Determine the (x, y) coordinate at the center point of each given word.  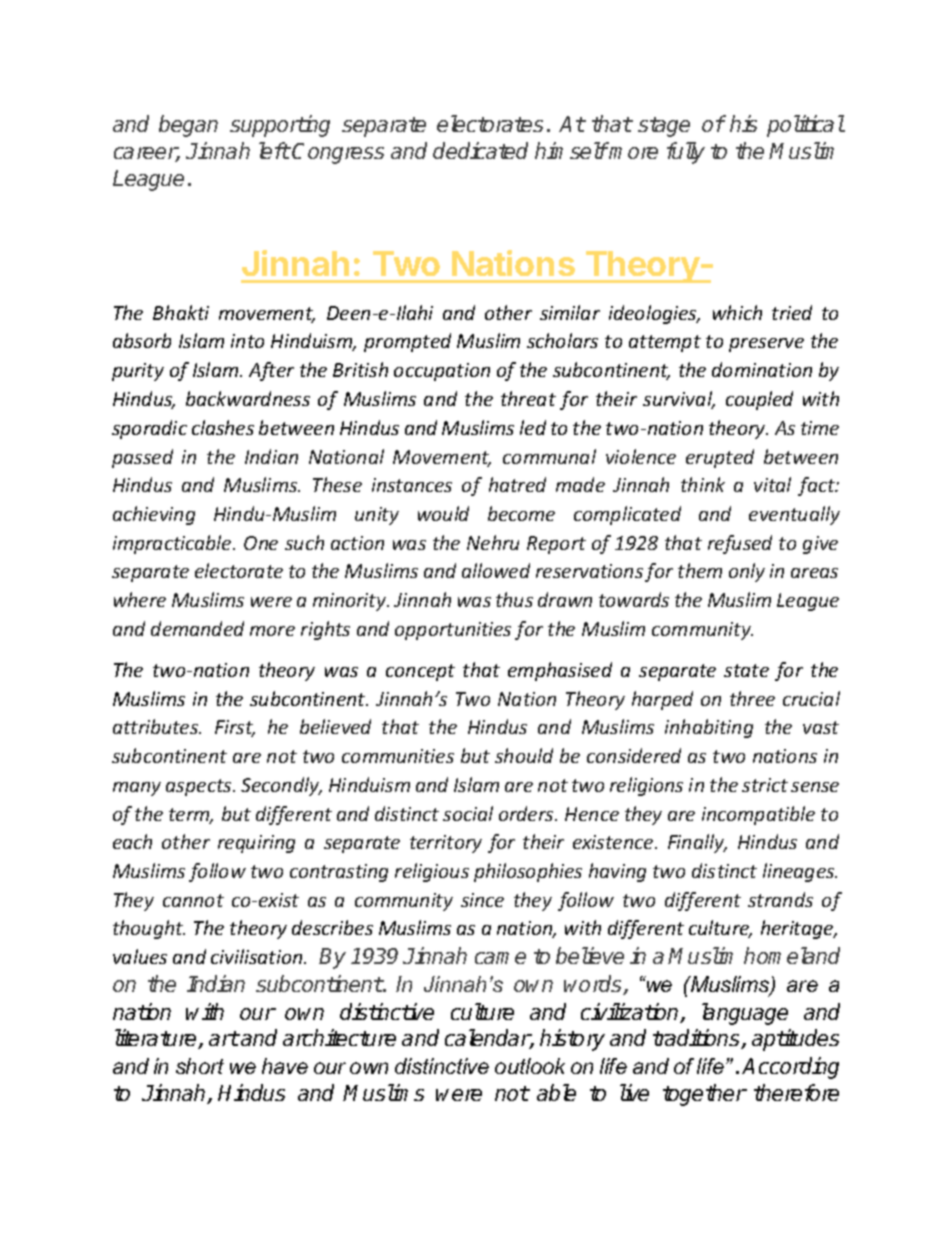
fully (686, 153)
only (747, 572)
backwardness (248, 398)
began (188, 126)
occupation (442, 372)
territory (446, 844)
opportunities (453, 631)
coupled (759, 400)
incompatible (758, 815)
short (200, 1066)
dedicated (480, 150)
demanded (197, 628)
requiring (256, 844)
